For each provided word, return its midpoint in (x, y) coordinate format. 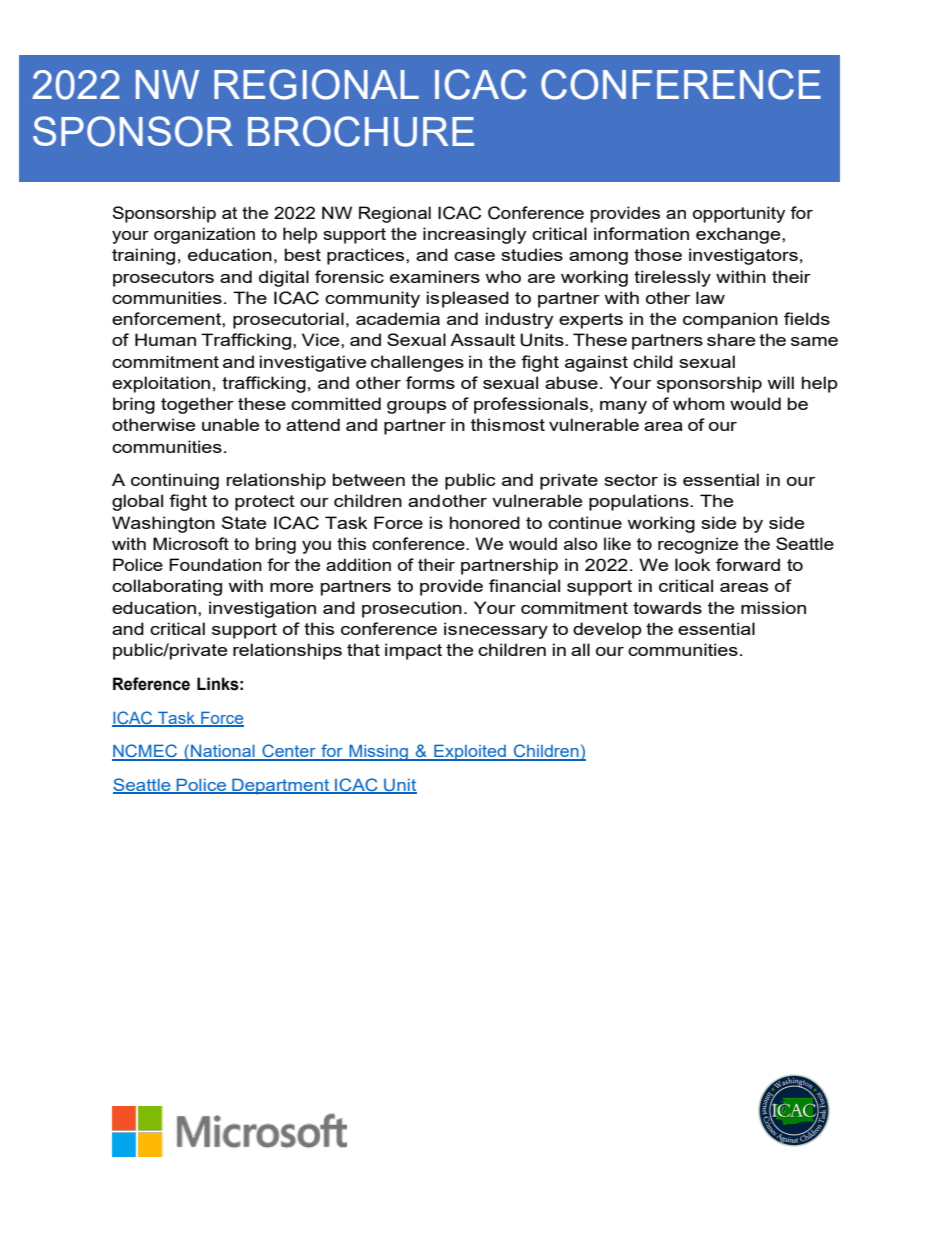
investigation (262, 609)
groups (416, 407)
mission (773, 607)
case (474, 256)
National (223, 752)
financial (524, 585)
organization (204, 235)
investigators (743, 256)
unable (230, 424)
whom (699, 403)
